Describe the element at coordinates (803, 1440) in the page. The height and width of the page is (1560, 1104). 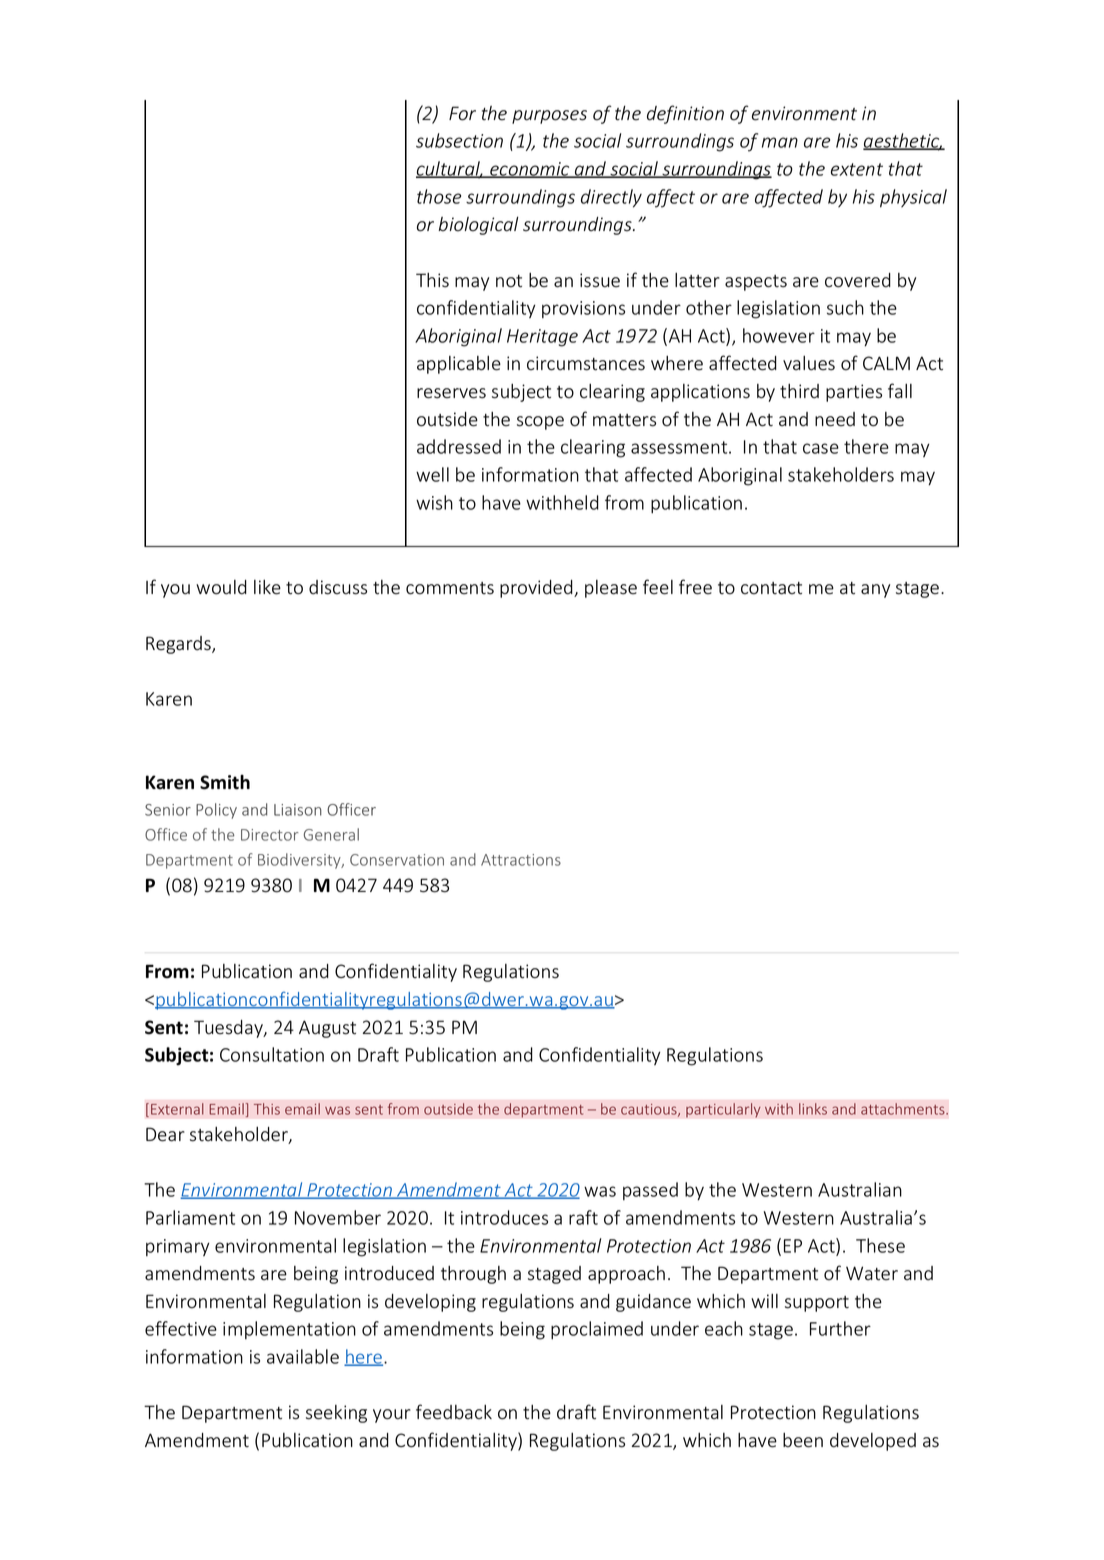
I see `been` at that location.
